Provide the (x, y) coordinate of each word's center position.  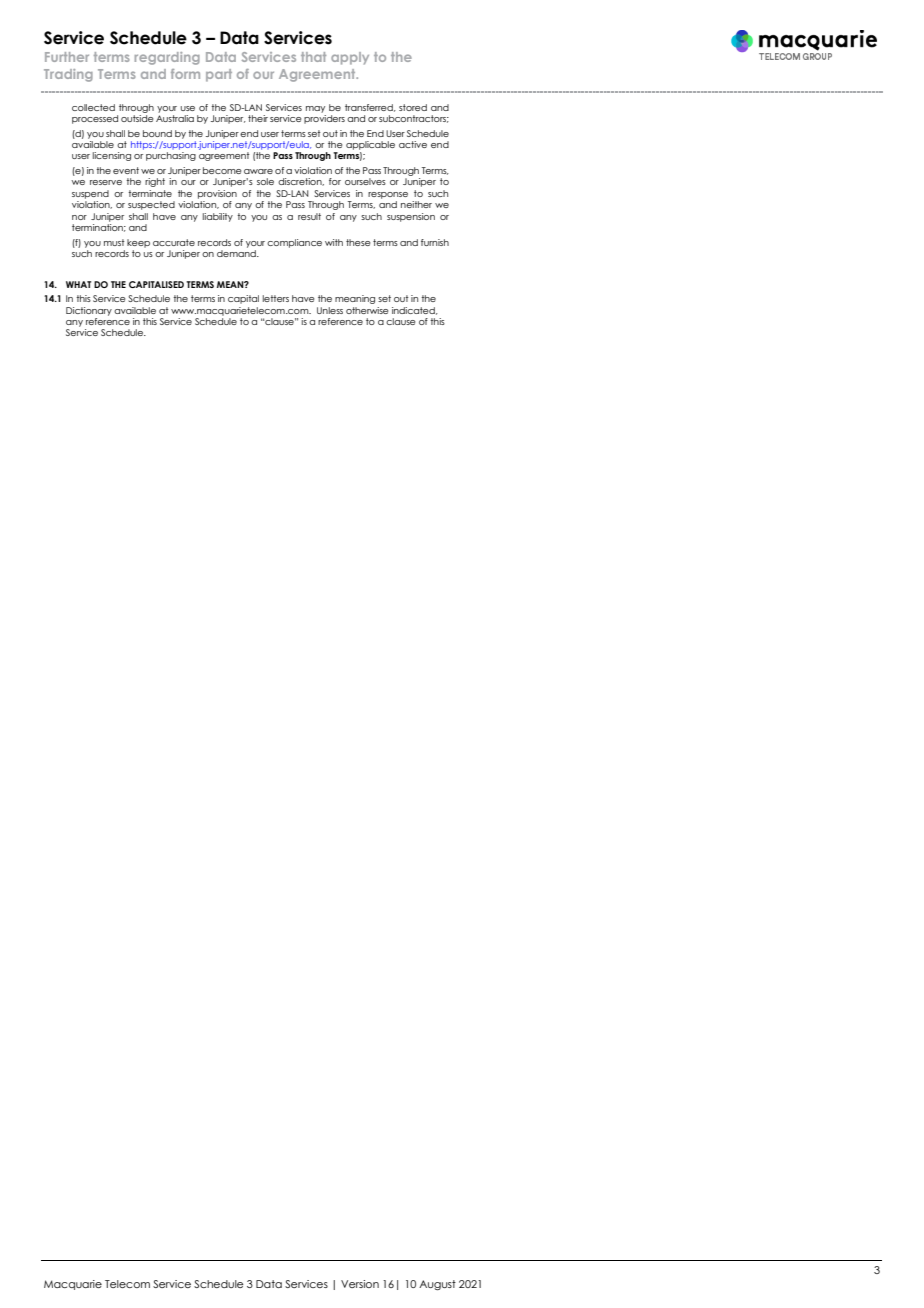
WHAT (78, 284)
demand (237, 253)
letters (276, 298)
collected (93, 107)
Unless (330, 310)
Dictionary (89, 311)
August (437, 1285)
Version (360, 1284)
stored (413, 107)
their (258, 118)
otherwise (367, 310)
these (358, 242)
